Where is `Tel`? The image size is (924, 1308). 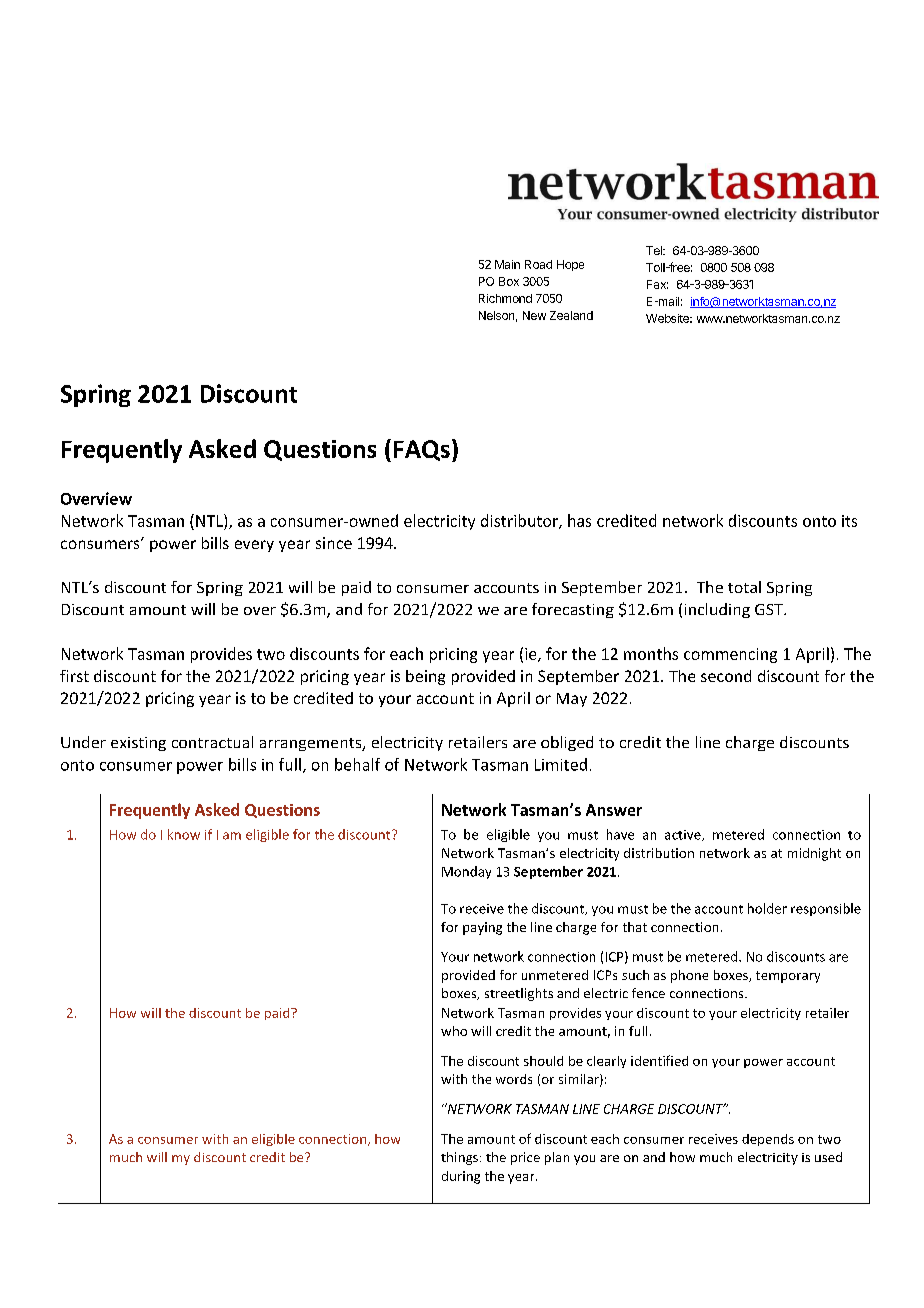 Tel is located at coordinates (655, 250).
